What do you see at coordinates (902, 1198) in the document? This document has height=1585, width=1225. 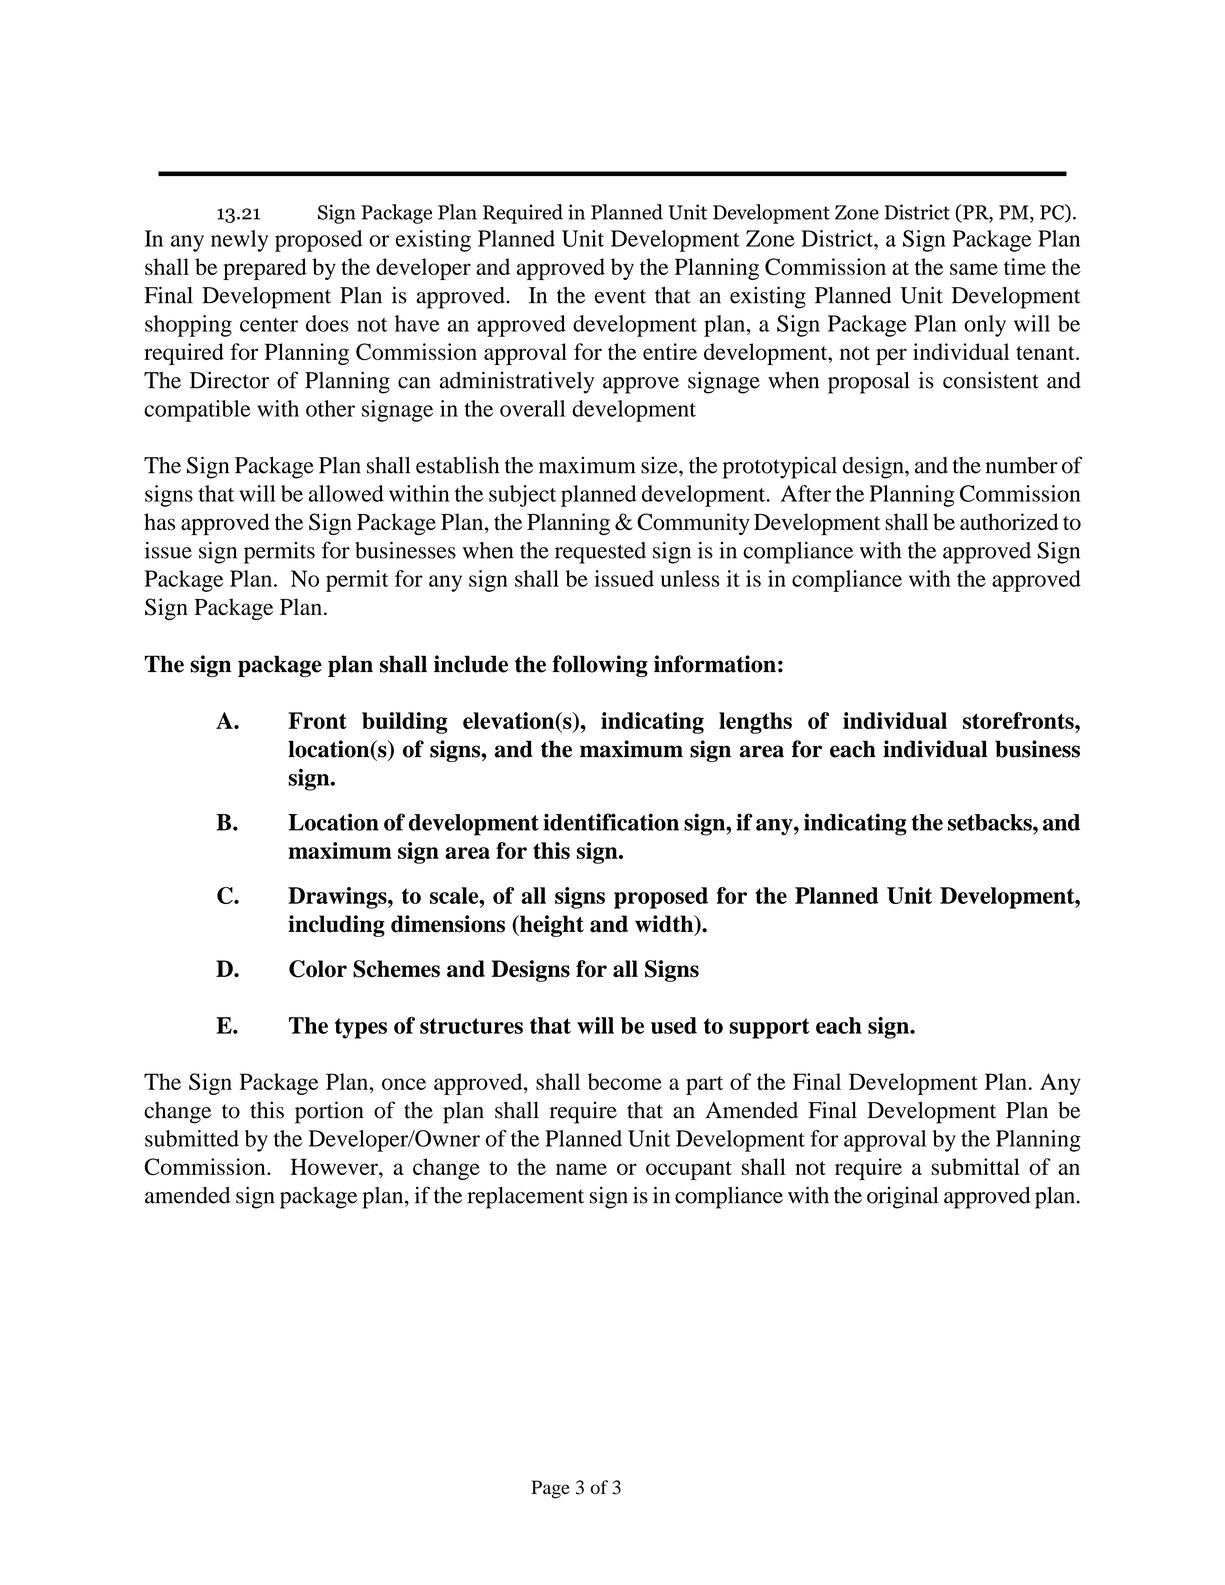 I see `original` at bounding box center [902, 1198].
